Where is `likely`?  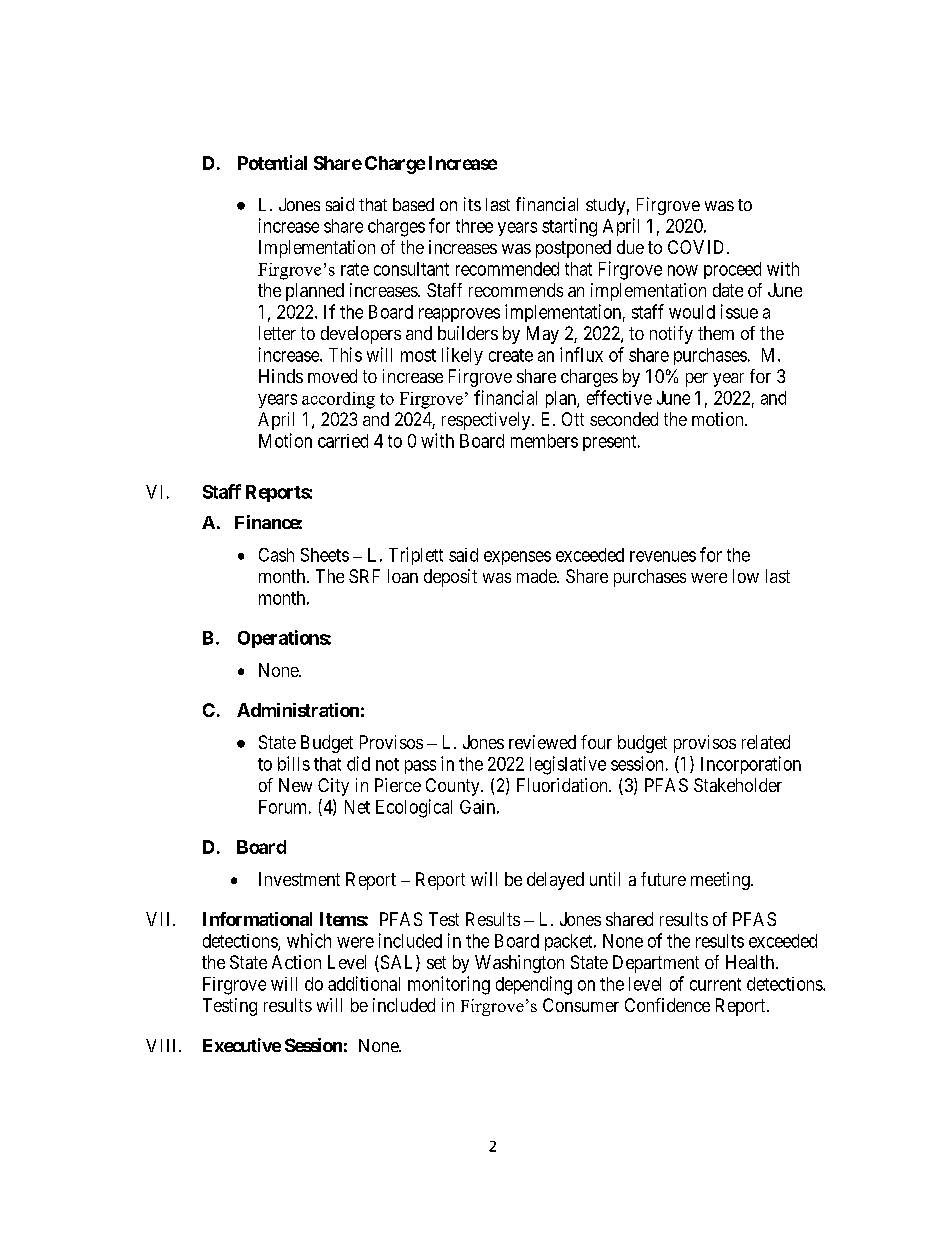
likely is located at coordinates (462, 356).
